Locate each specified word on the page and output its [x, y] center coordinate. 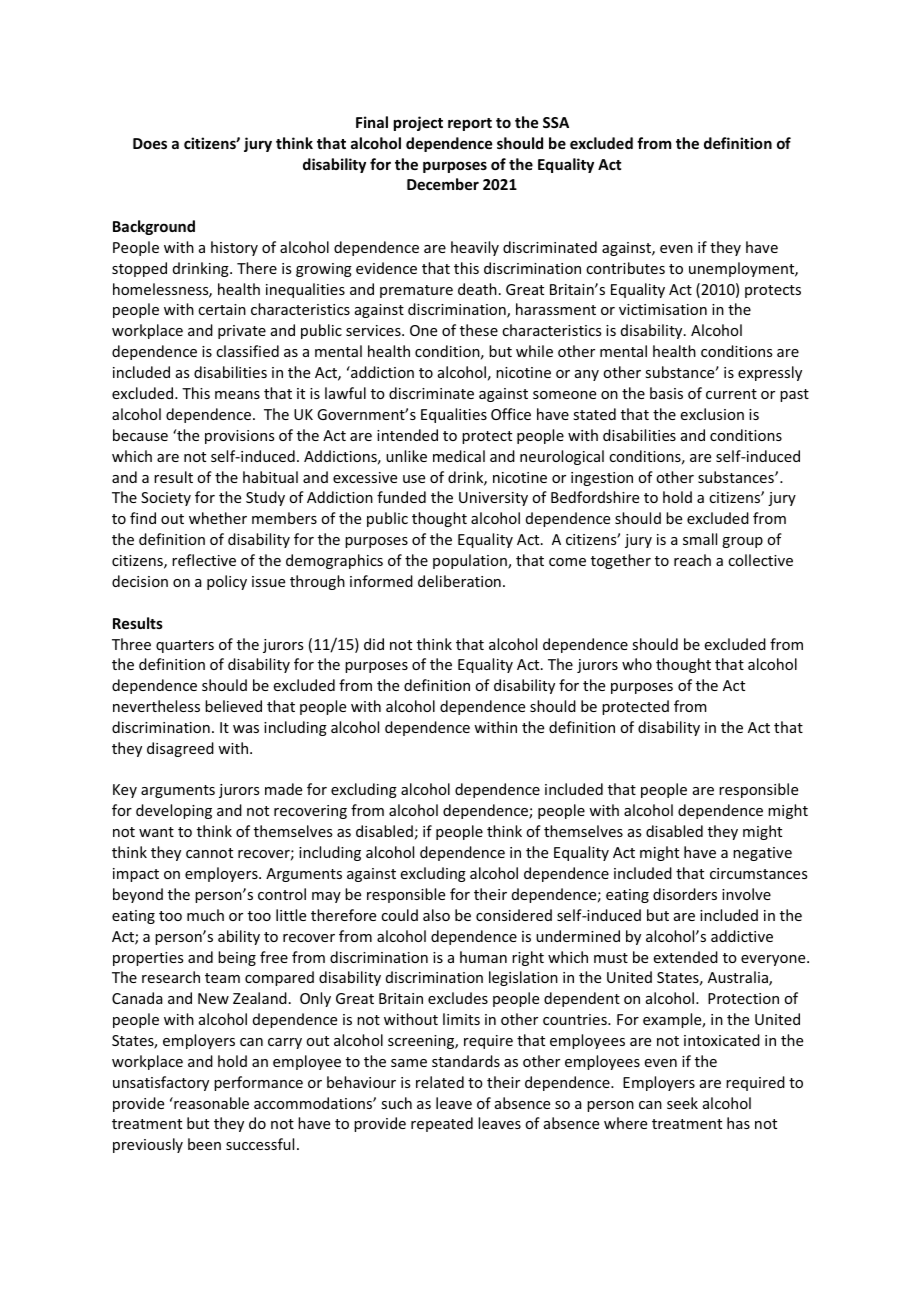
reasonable [210, 1103]
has [738, 1123]
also [436, 915]
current [731, 394]
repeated [442, 1124]
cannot [209, 853]
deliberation [459, 581]
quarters [185, 646]
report [470, 124]
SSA [556, 122]
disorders [685, 894]
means [237, 395]
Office [511, 414]
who [637, 664]
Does [150, 143]
